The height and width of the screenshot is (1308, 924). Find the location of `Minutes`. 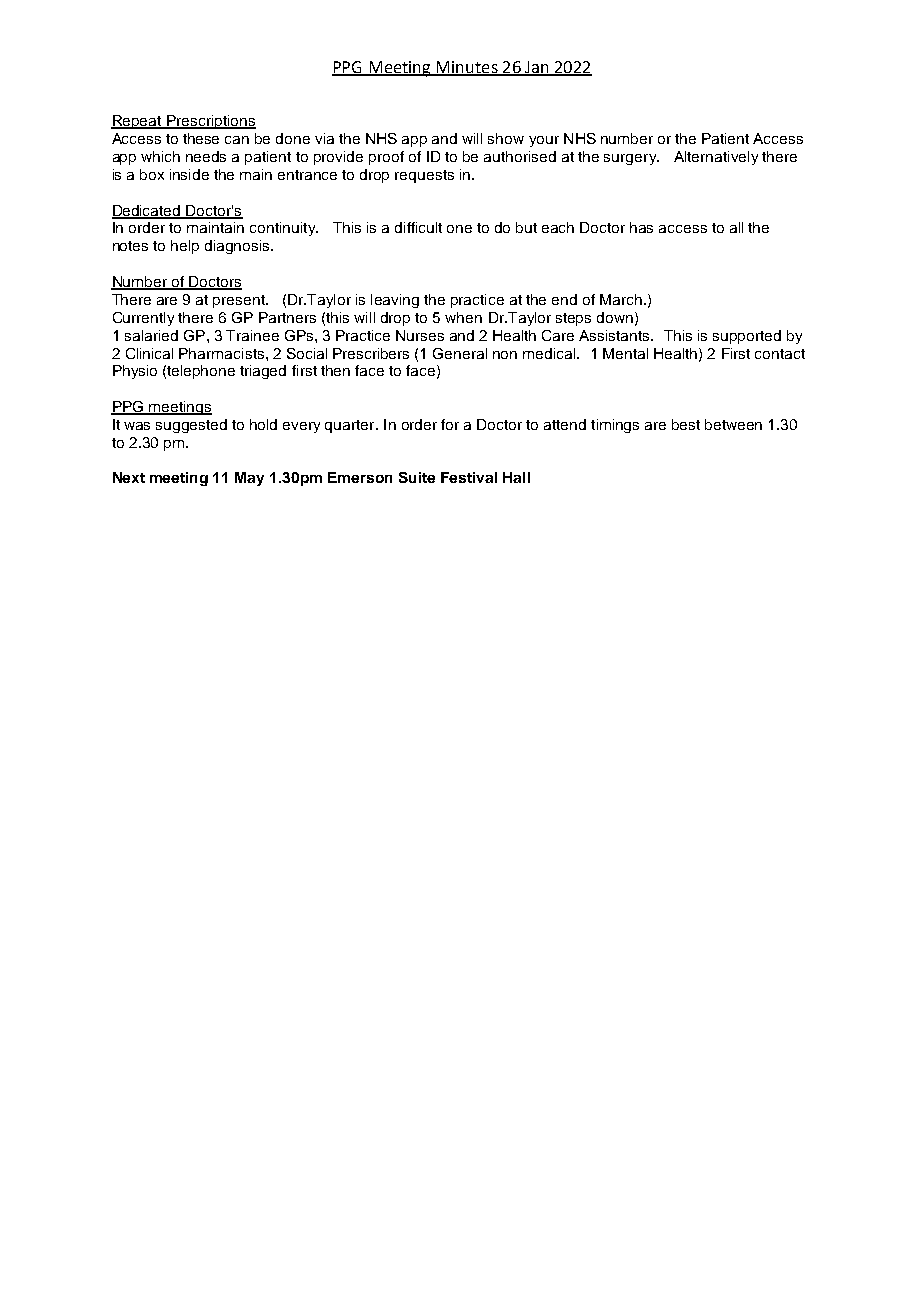

Minutes is located at coordinates (467, 68).
